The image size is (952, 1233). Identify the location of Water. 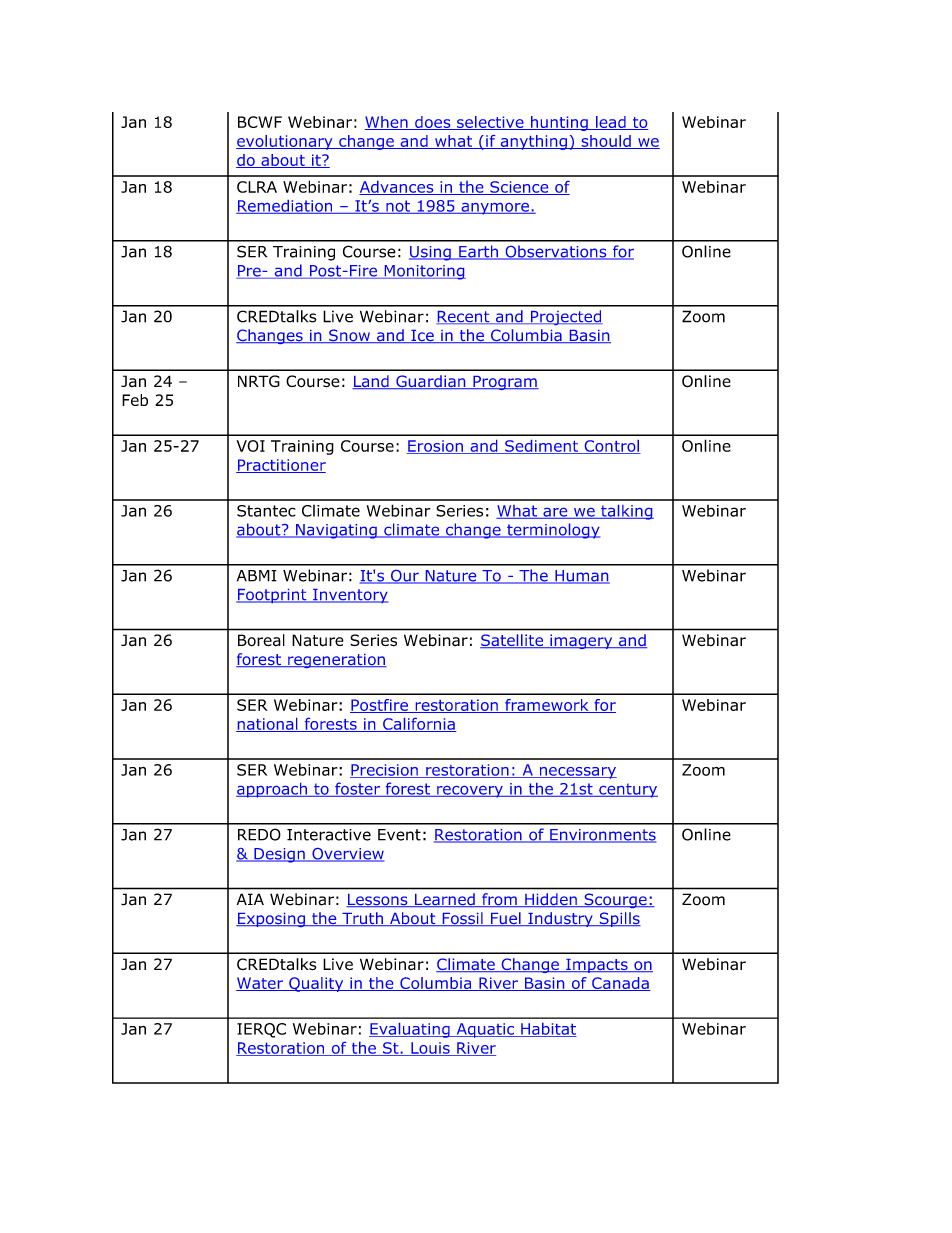
(261, 984).
